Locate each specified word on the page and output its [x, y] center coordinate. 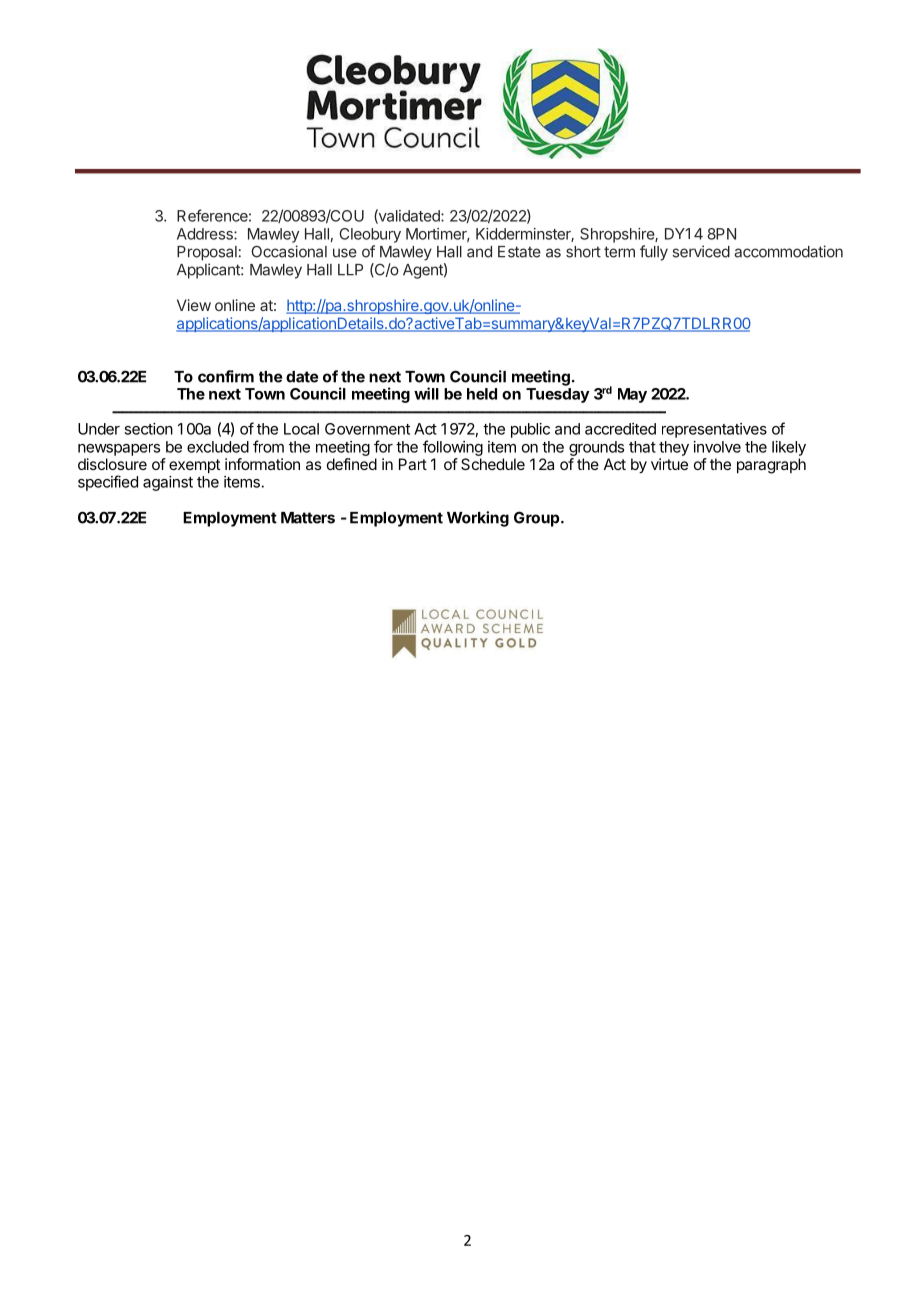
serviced [701, 251]
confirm [226, 376]
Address [206, 234]
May [632, 395]
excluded [218, 447]
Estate [519, 252]
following [453, 448]
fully [654, 253]
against [168, 483]
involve [717, 447]
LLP [350, 270]
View [194, 305]
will [426, 393]
